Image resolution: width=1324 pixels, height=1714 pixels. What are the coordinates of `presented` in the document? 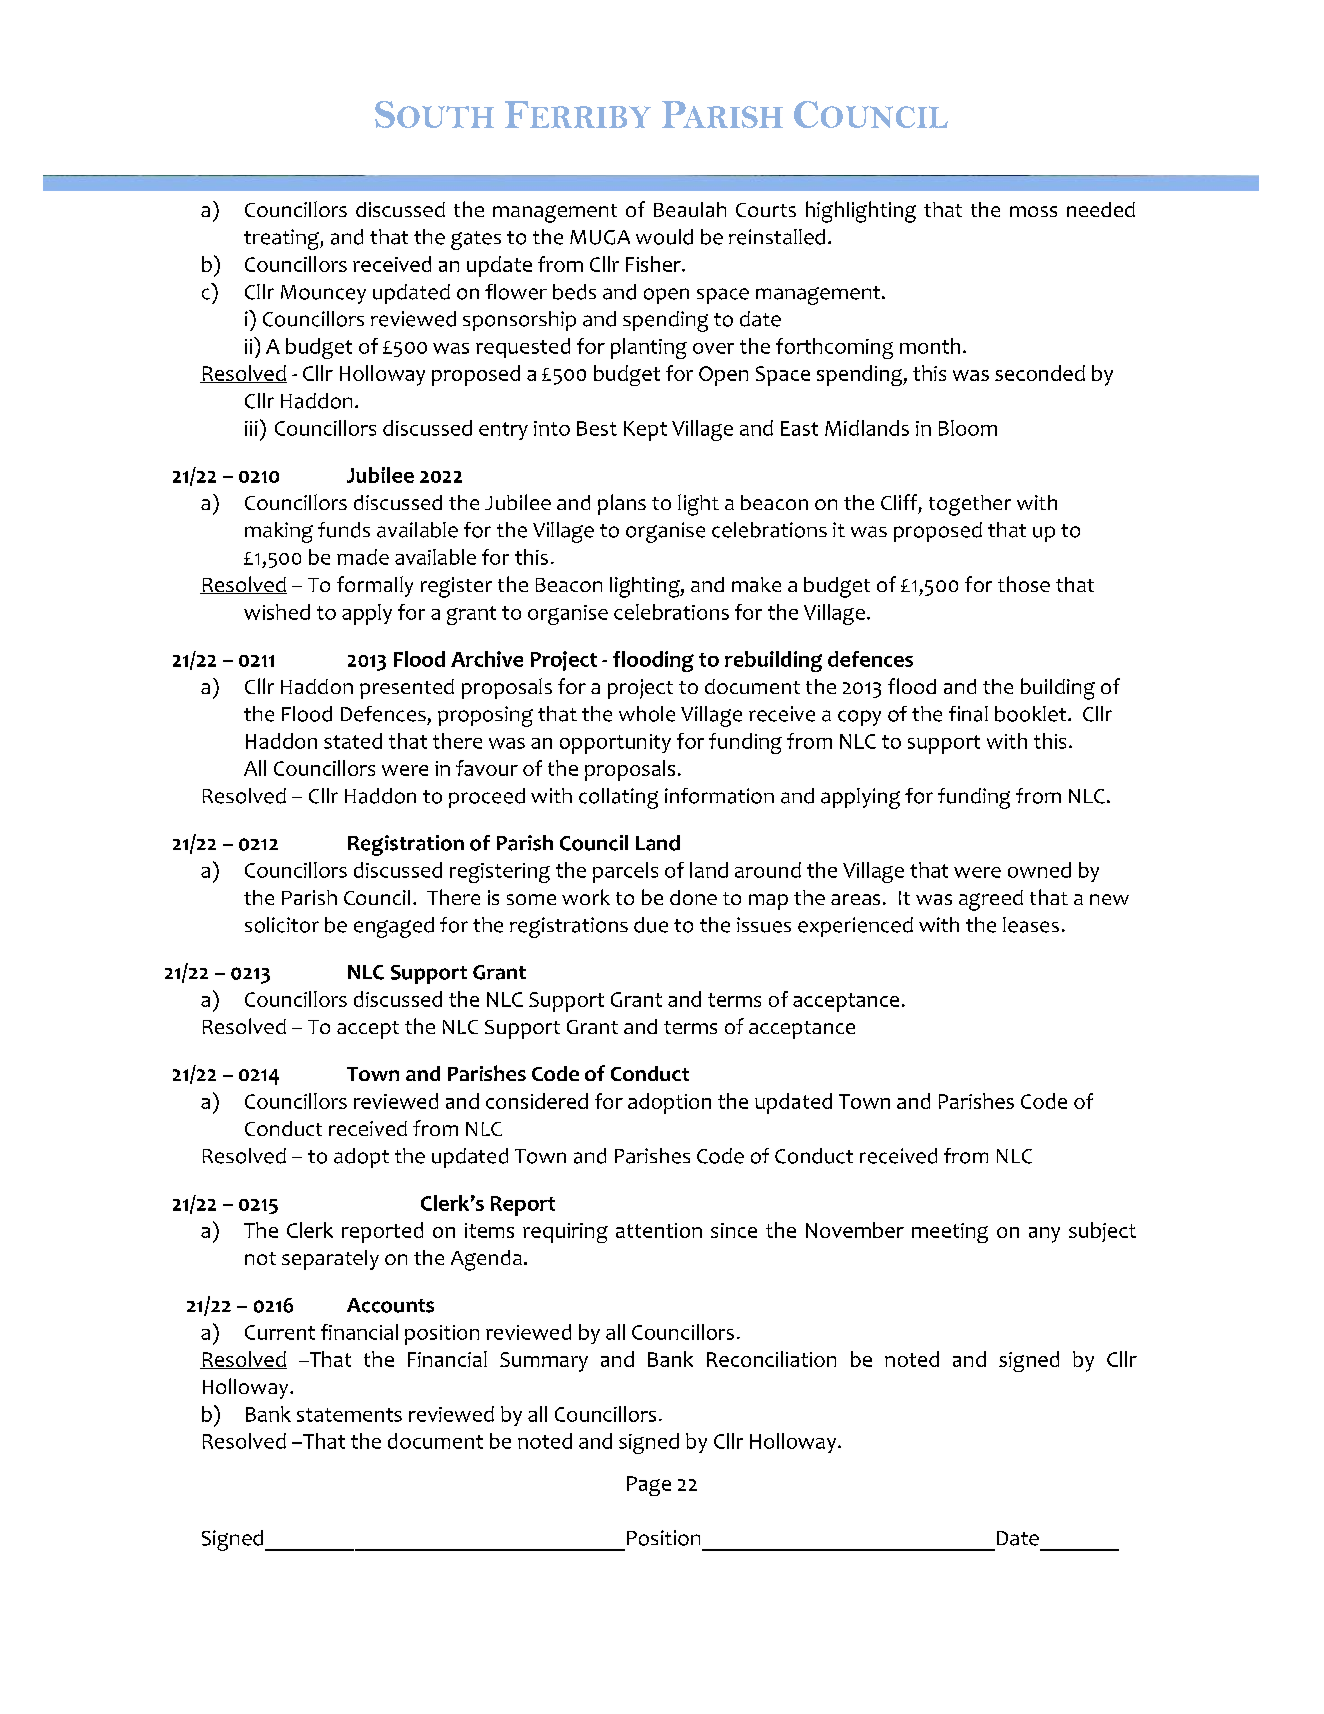 It's located at (407, 689).
